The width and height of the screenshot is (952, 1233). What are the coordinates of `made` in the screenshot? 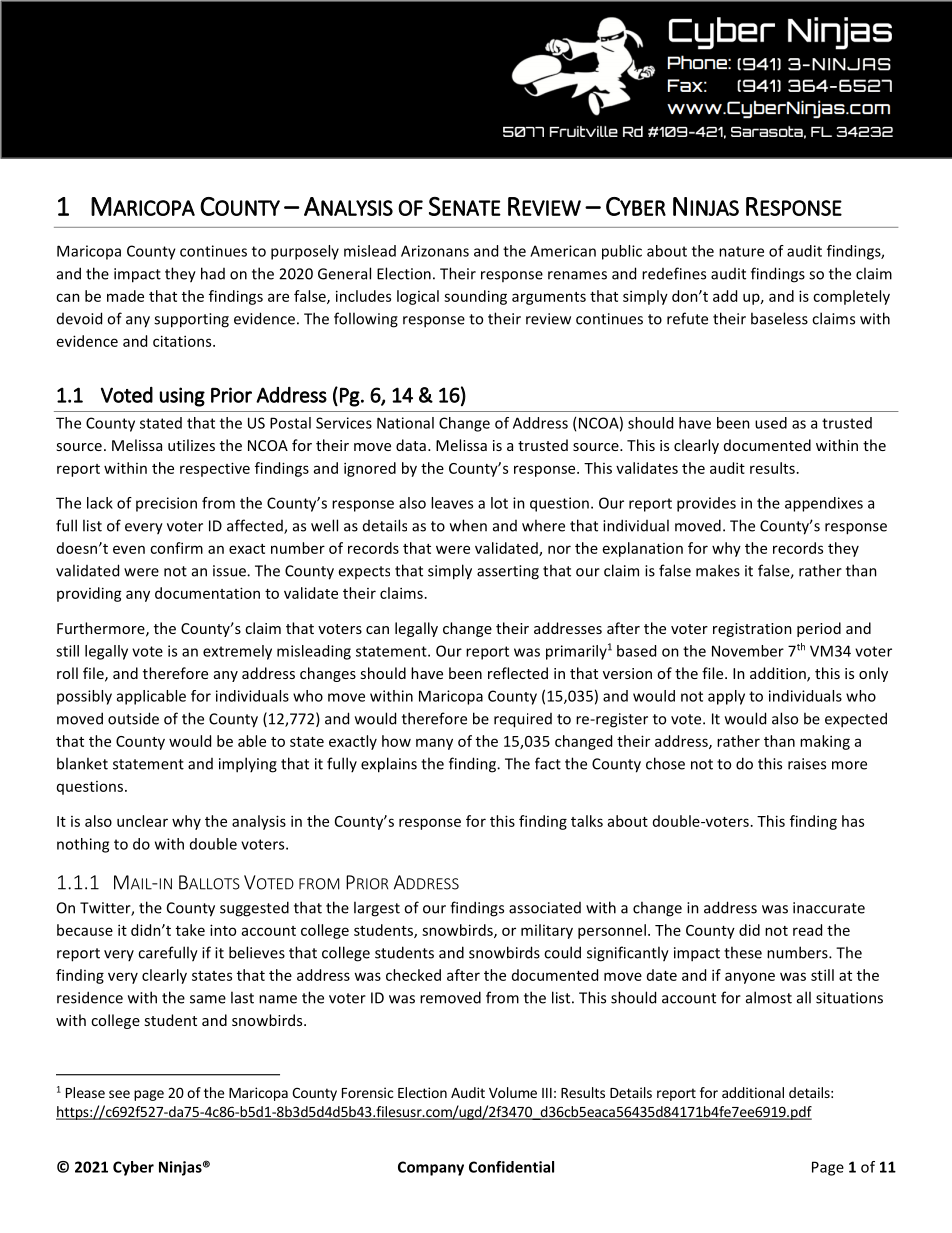 It's located at (125, 296).
